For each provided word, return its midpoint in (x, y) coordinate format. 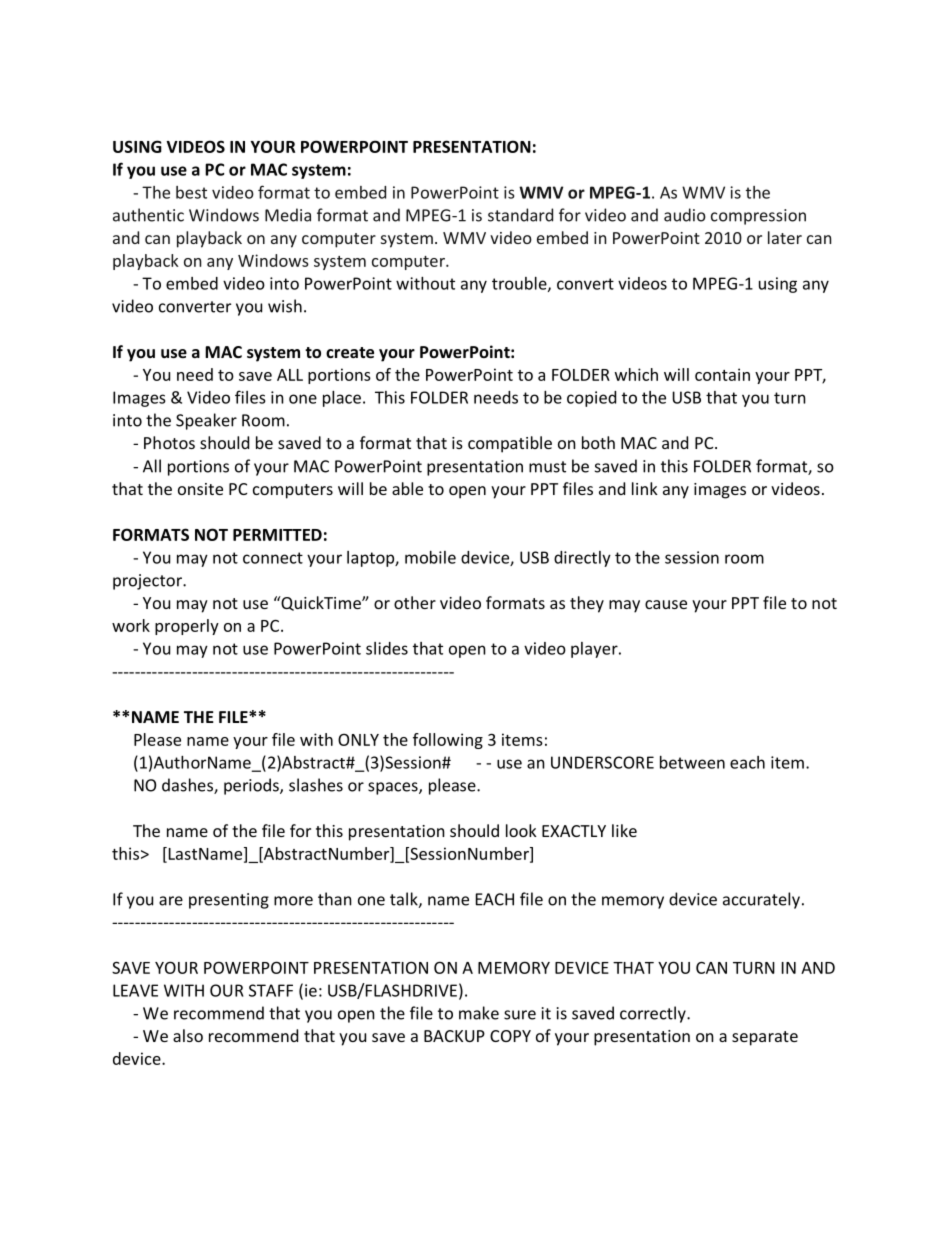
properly (187, 627)
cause (666, 604)
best (191, 192)
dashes (188, 786)
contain (722, 374)
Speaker (206, 421)
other (415, 602)
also (188, 1035)
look (521, 830)
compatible (510, 444)
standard (520, 215)
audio (685, 215)
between (692, 762)
